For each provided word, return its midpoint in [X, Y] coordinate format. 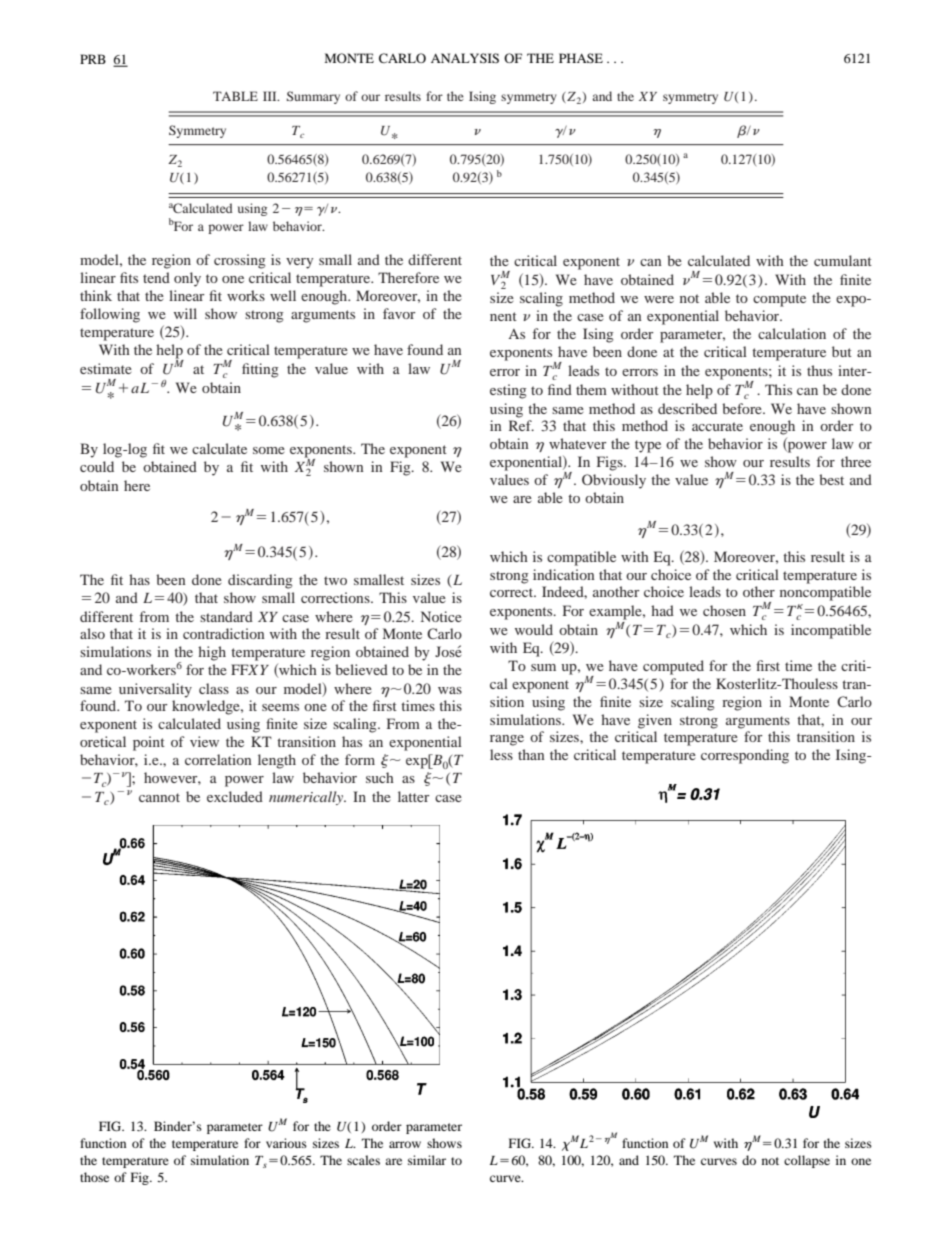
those [94, 1177]
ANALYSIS [465, 58]
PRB [93, 59]
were [659, 299]
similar [427, 1160]
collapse [807, 1161]
